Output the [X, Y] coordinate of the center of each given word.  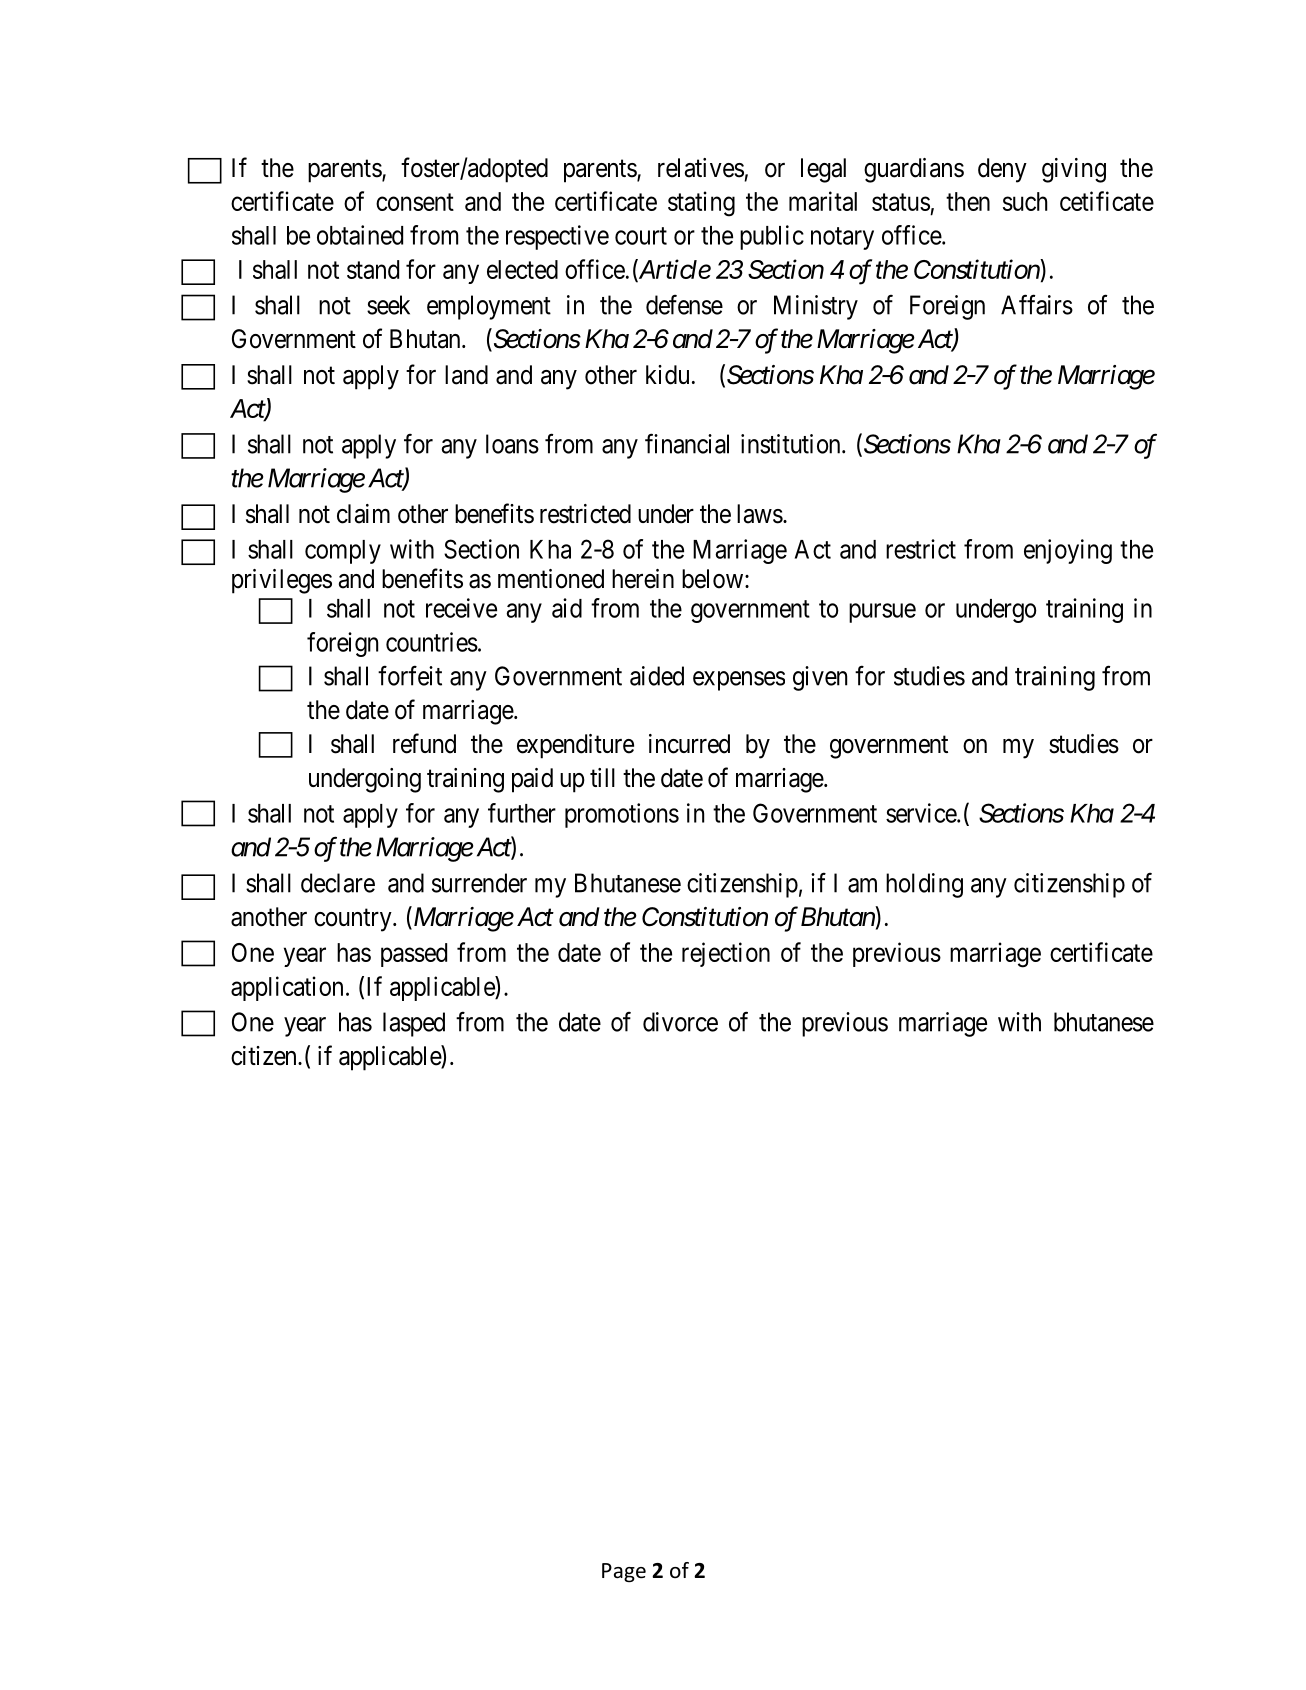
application [287, 988]
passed [414, 955]
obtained [360, 235]
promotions [622, 815]
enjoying [1068, 551]
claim [363, 514]
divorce [680, 1022]
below [712, 579]
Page [624, 1572]
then [968, 201]
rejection [726, 954]
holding [924, 885]
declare [338, 883]
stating [701, 204]
